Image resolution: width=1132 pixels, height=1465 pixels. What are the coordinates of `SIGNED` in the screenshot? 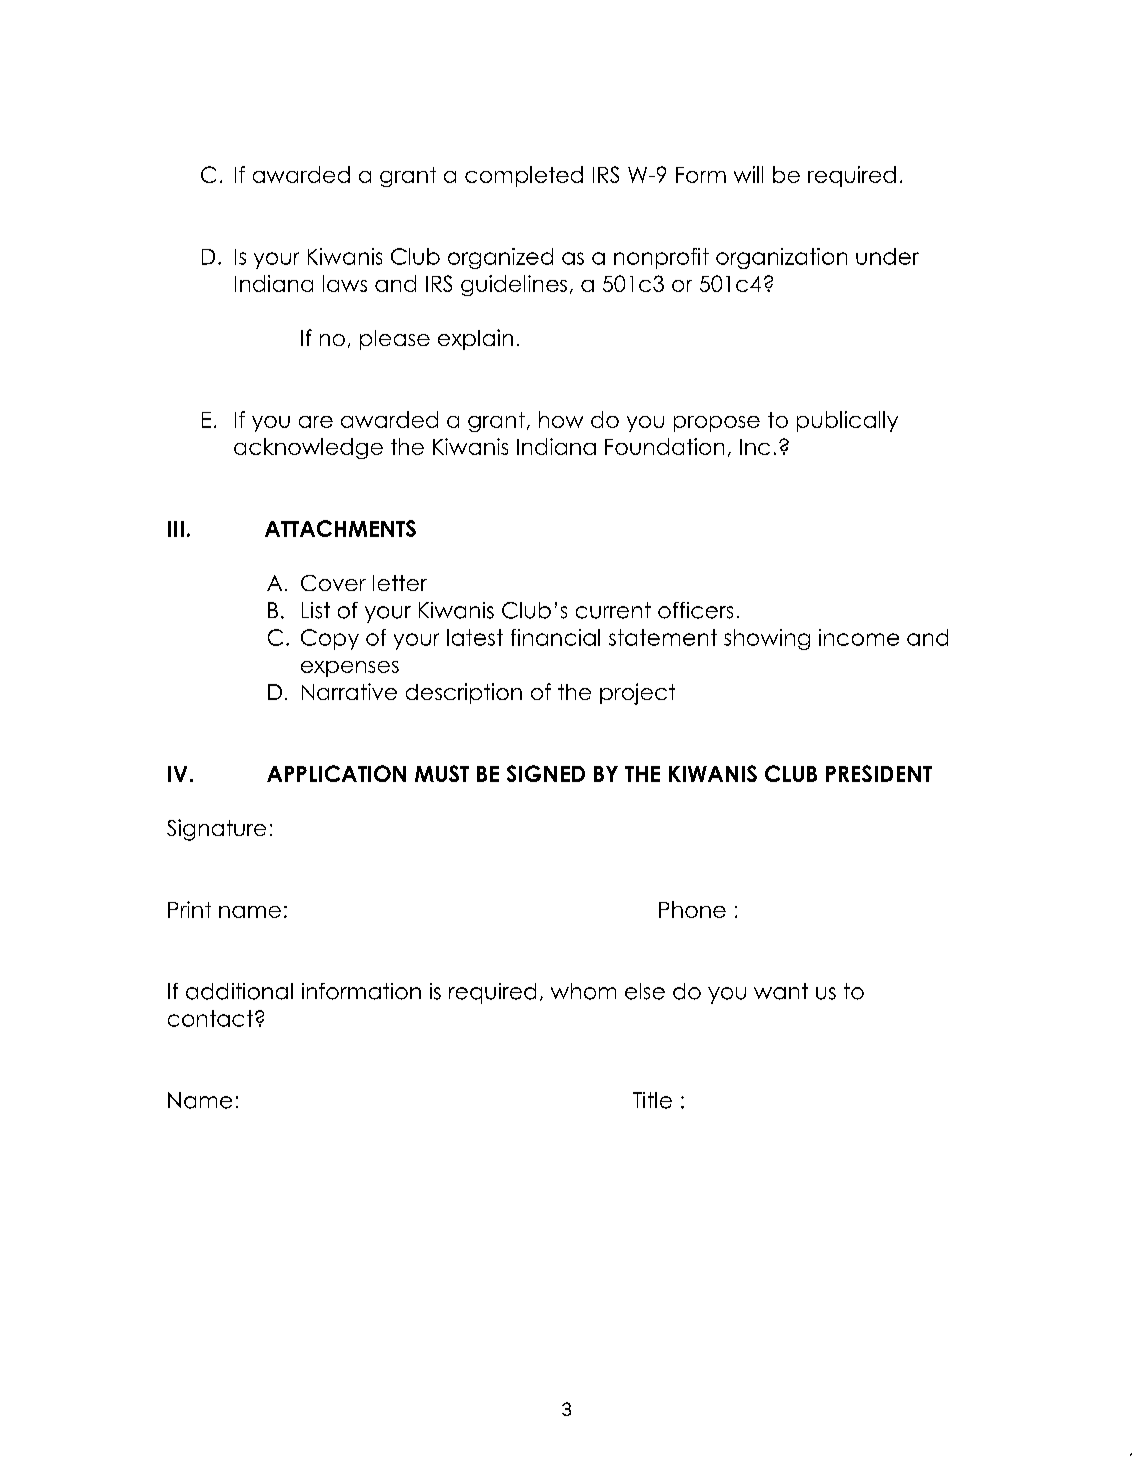 It's located at (546, 773).
